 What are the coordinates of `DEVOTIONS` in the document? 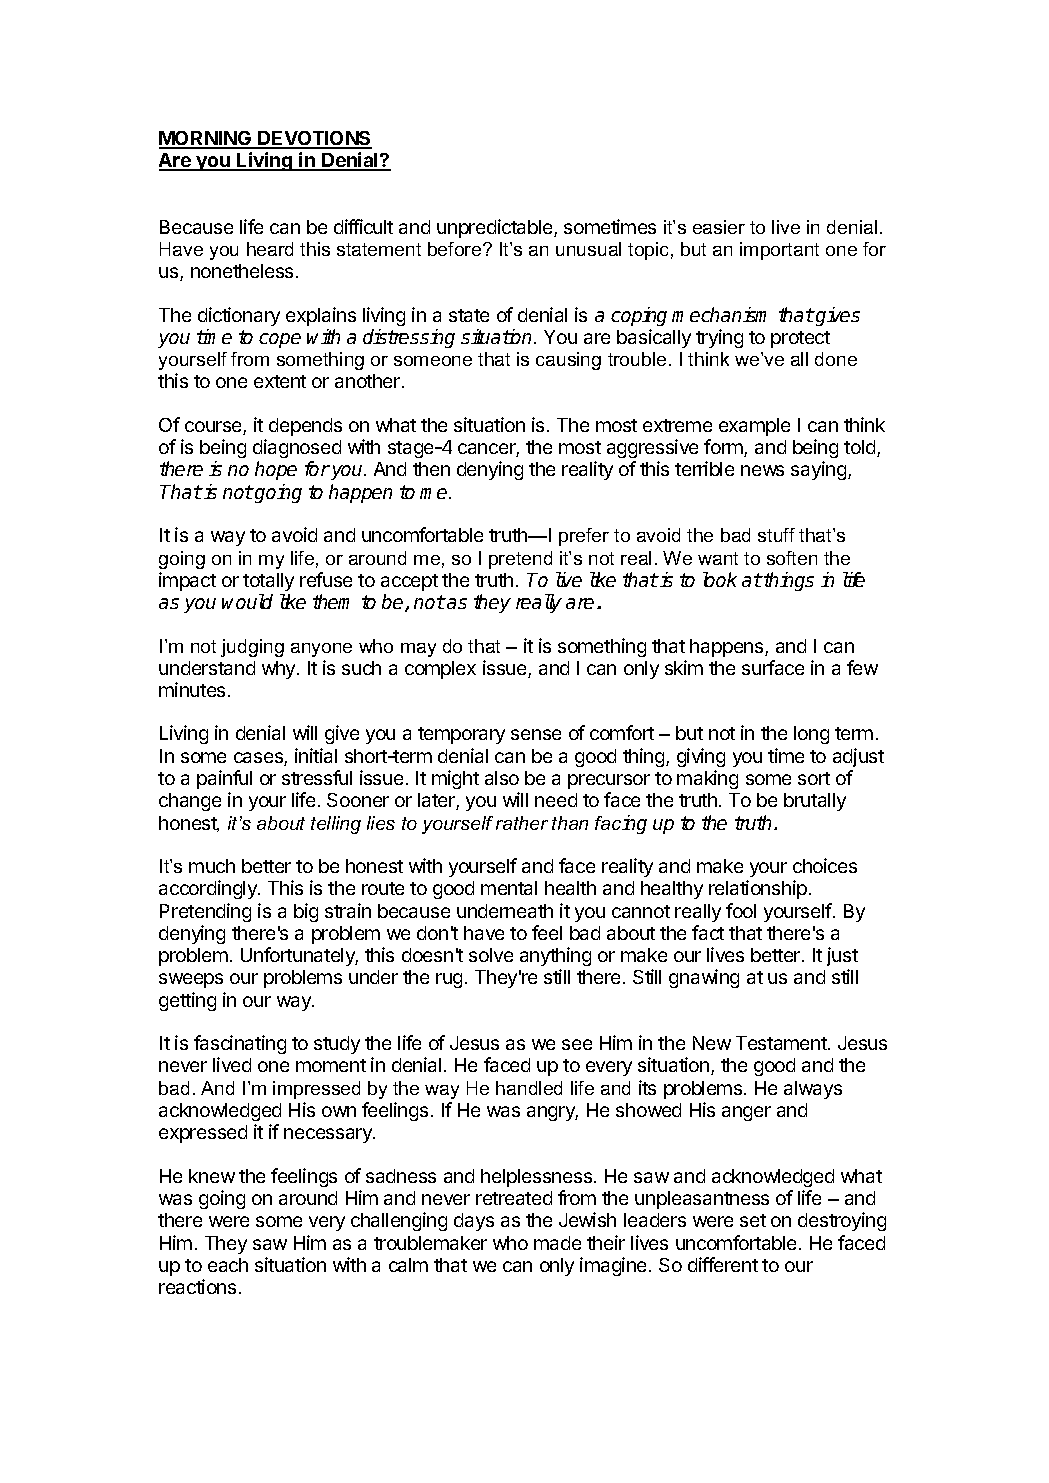 It's located at (314, 139).
